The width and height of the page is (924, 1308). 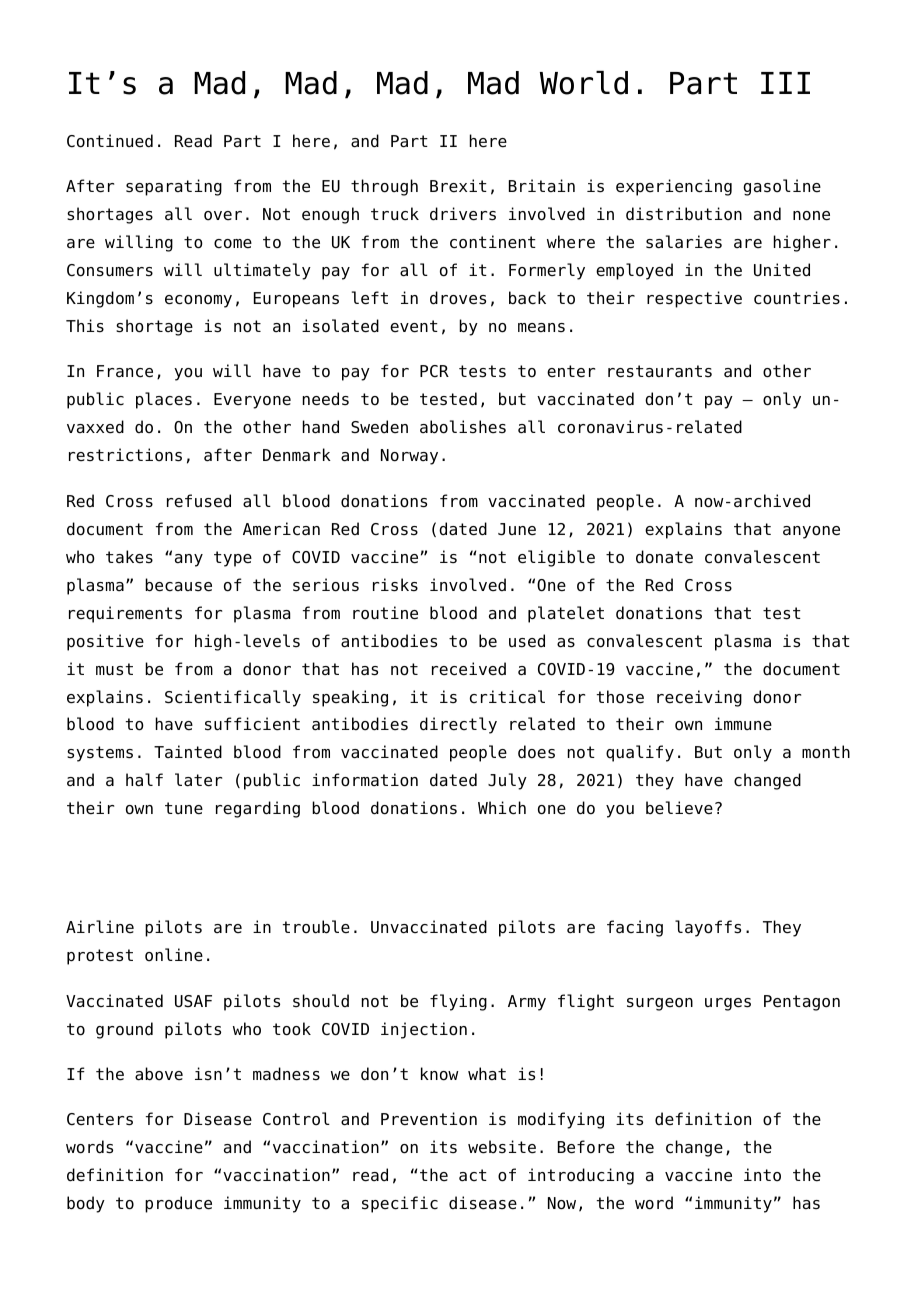 I want to click on Continued, so click(x=110, y=141).
